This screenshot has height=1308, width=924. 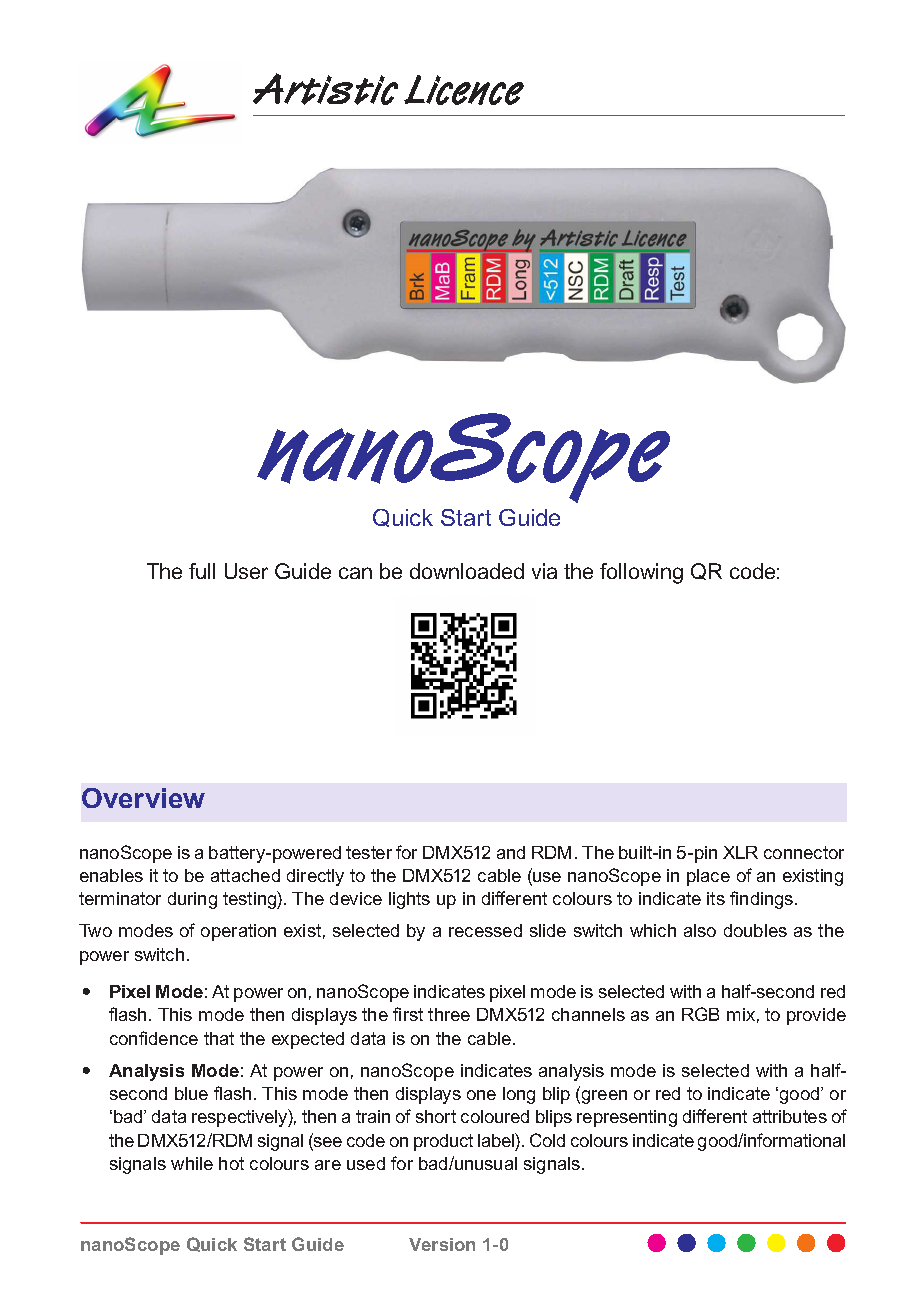 What do you see at coordinates (442, 1244) in the screenshot?
I see `Version` at bounding box center [442, 1244].
